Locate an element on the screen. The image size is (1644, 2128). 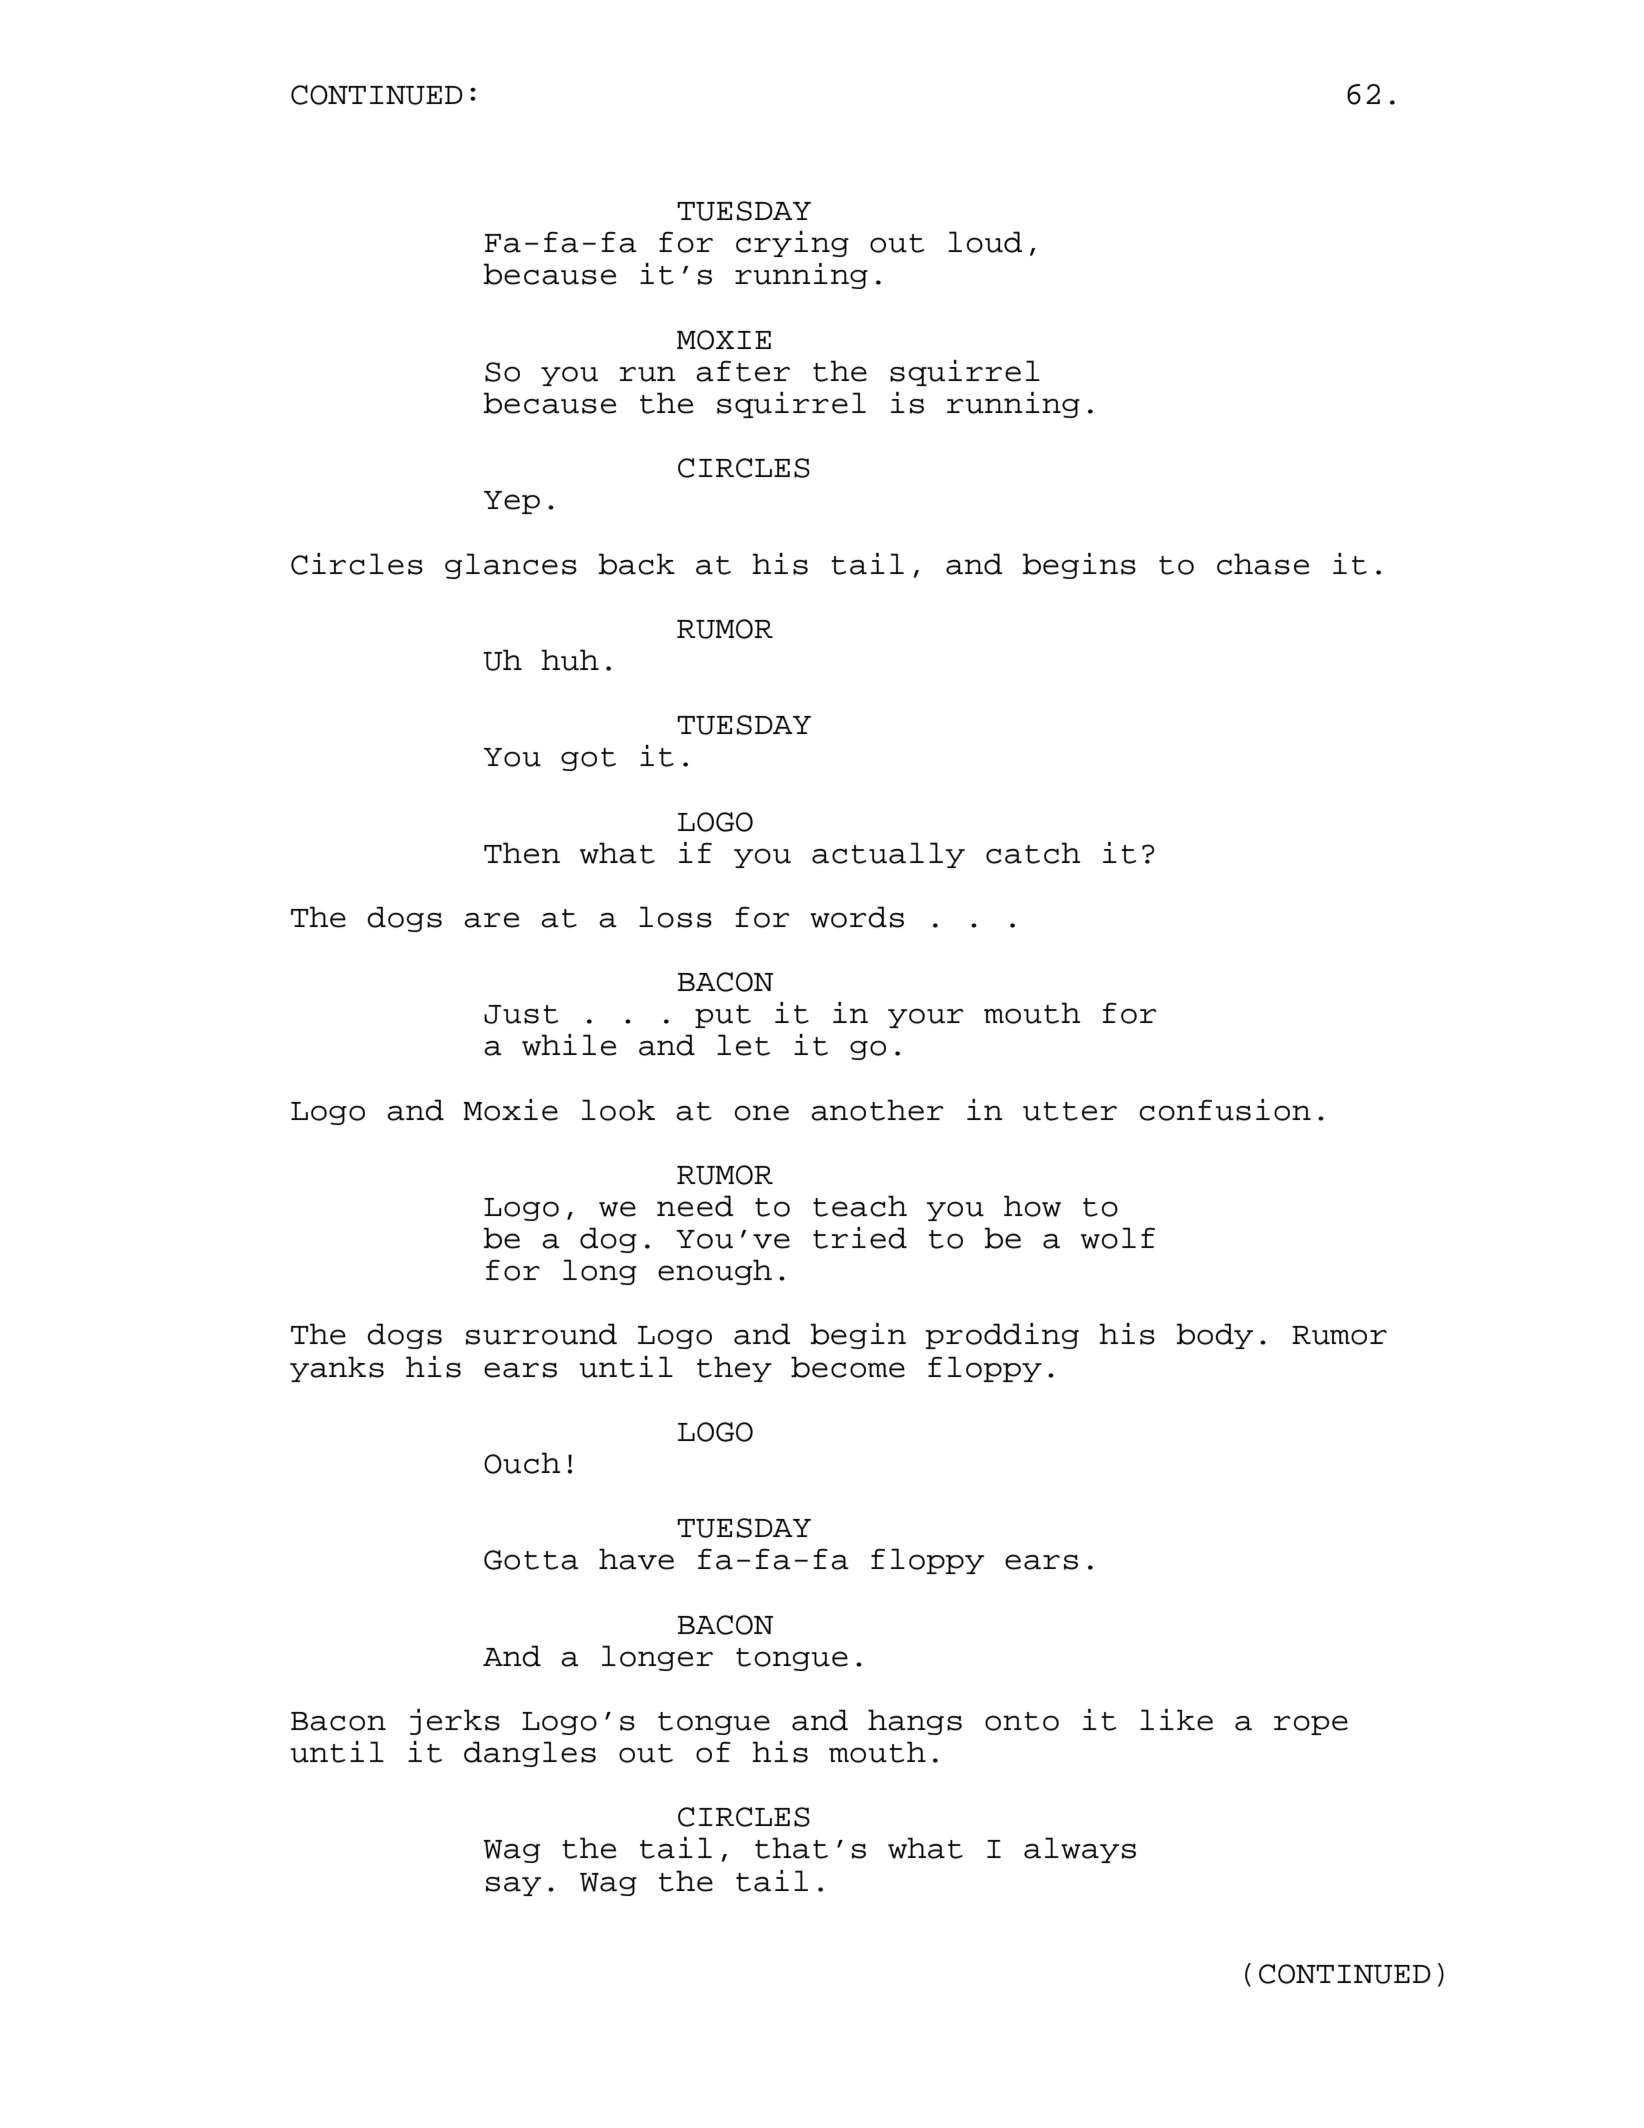
crying is located at coordinates (792, 244).
